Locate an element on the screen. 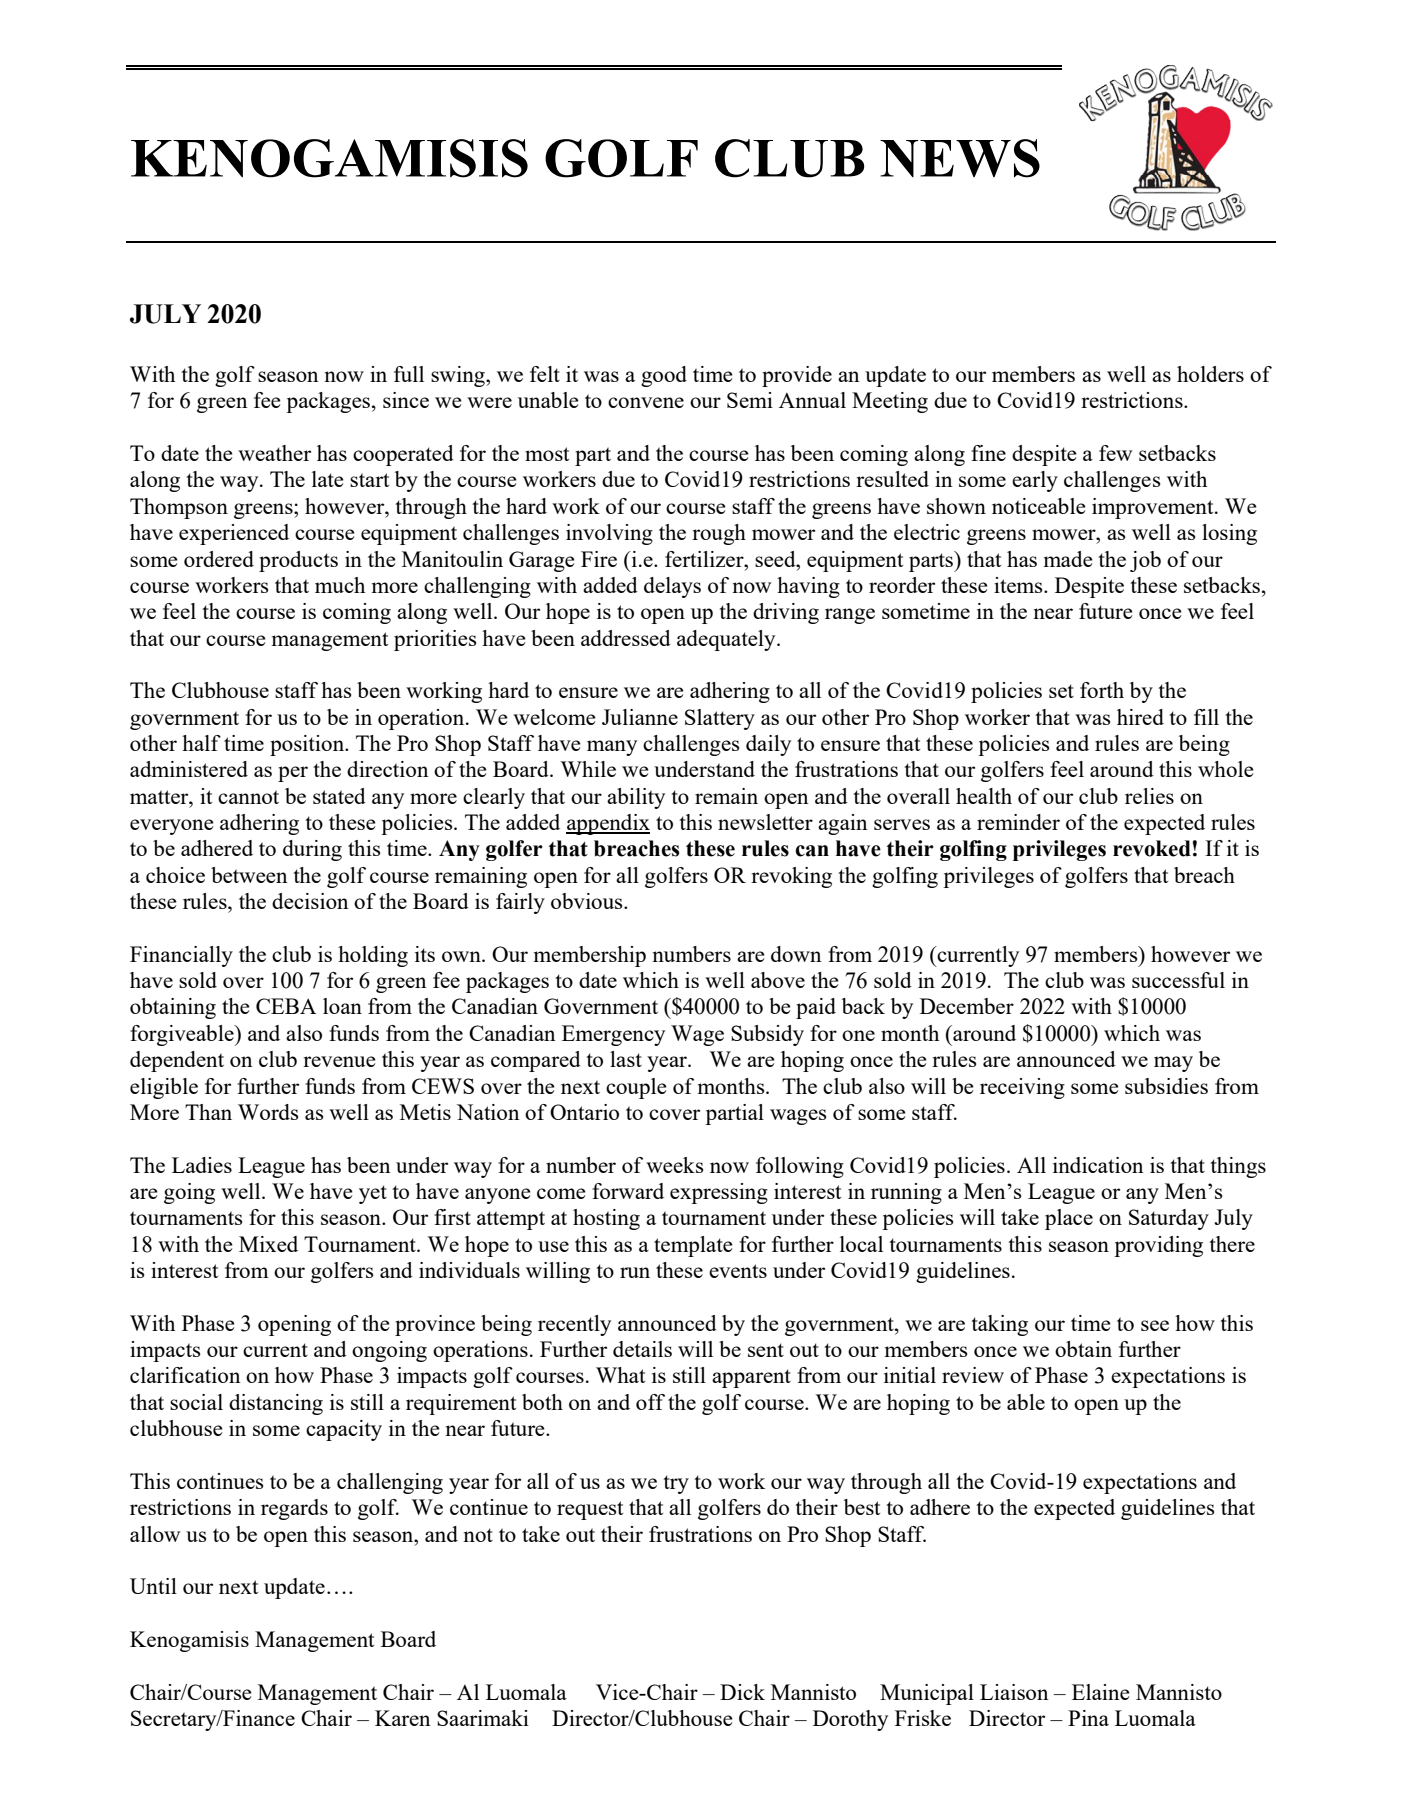 Image resolution: width=1402 pixels, height=1815 pixels. few is located at coordinates (1115, 453).
